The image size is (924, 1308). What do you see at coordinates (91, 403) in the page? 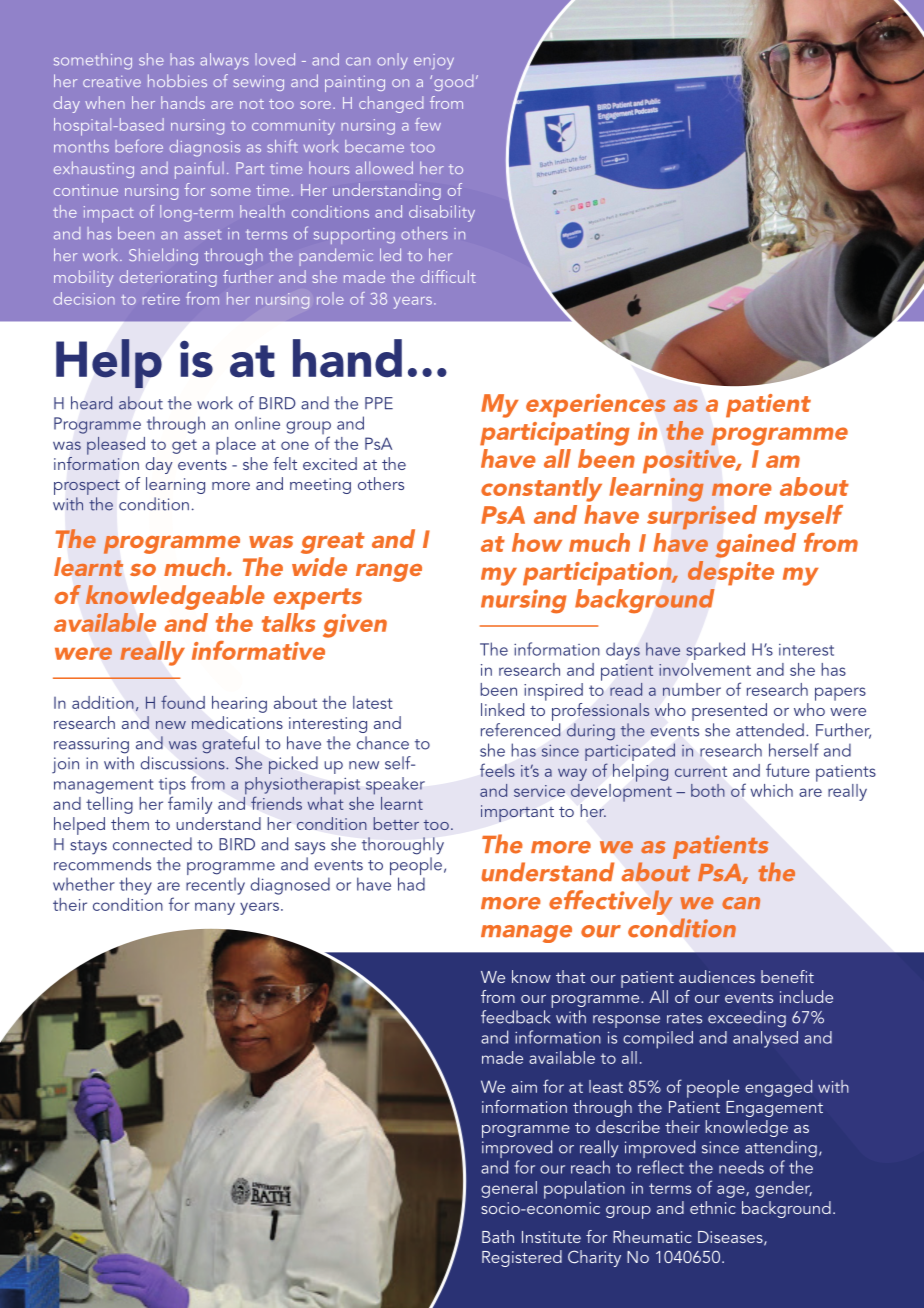
I see `heard` at bounding box center [91, 403].
